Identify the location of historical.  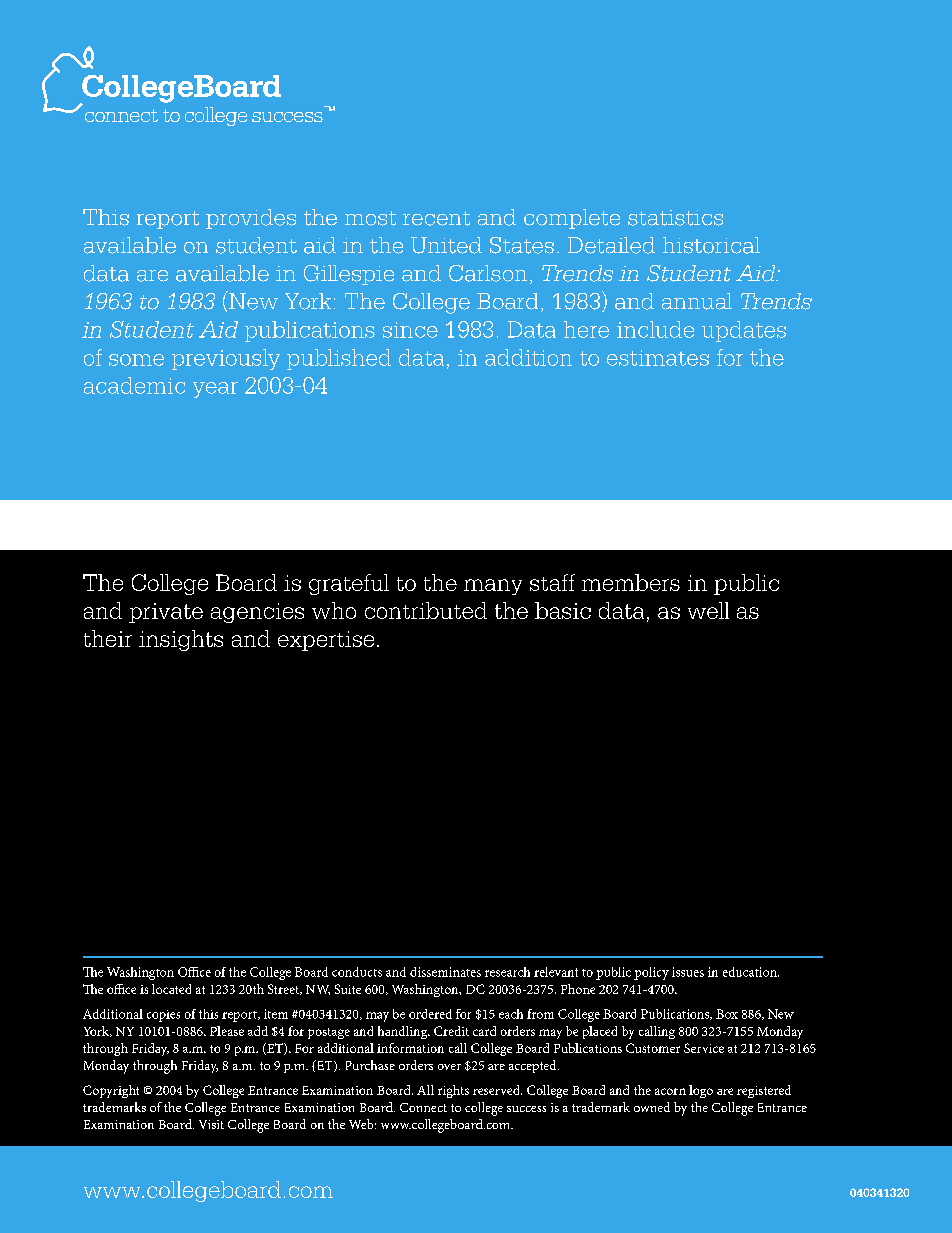
(711, 245).
